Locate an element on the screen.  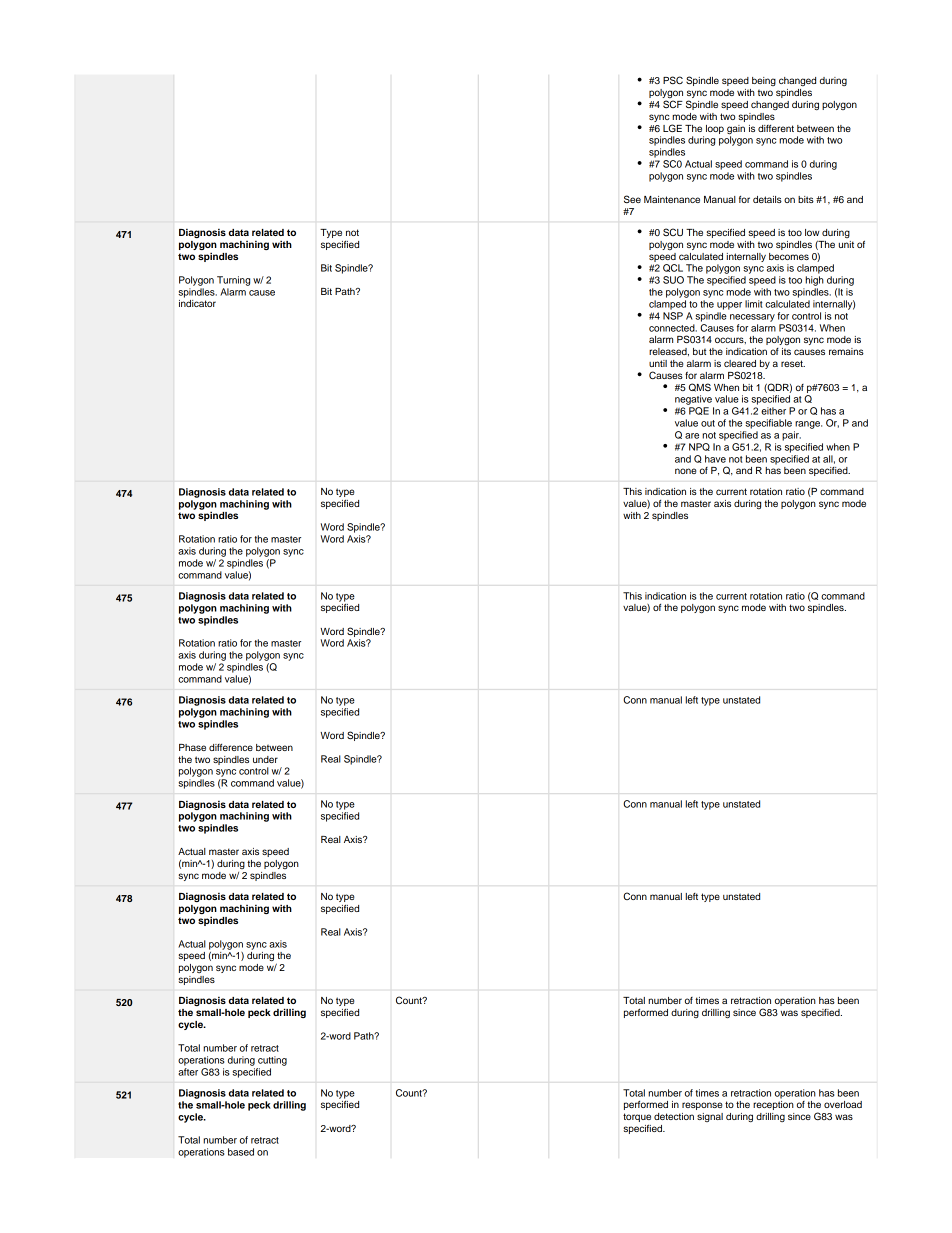
torque is located at coordinates (637, 1119).
